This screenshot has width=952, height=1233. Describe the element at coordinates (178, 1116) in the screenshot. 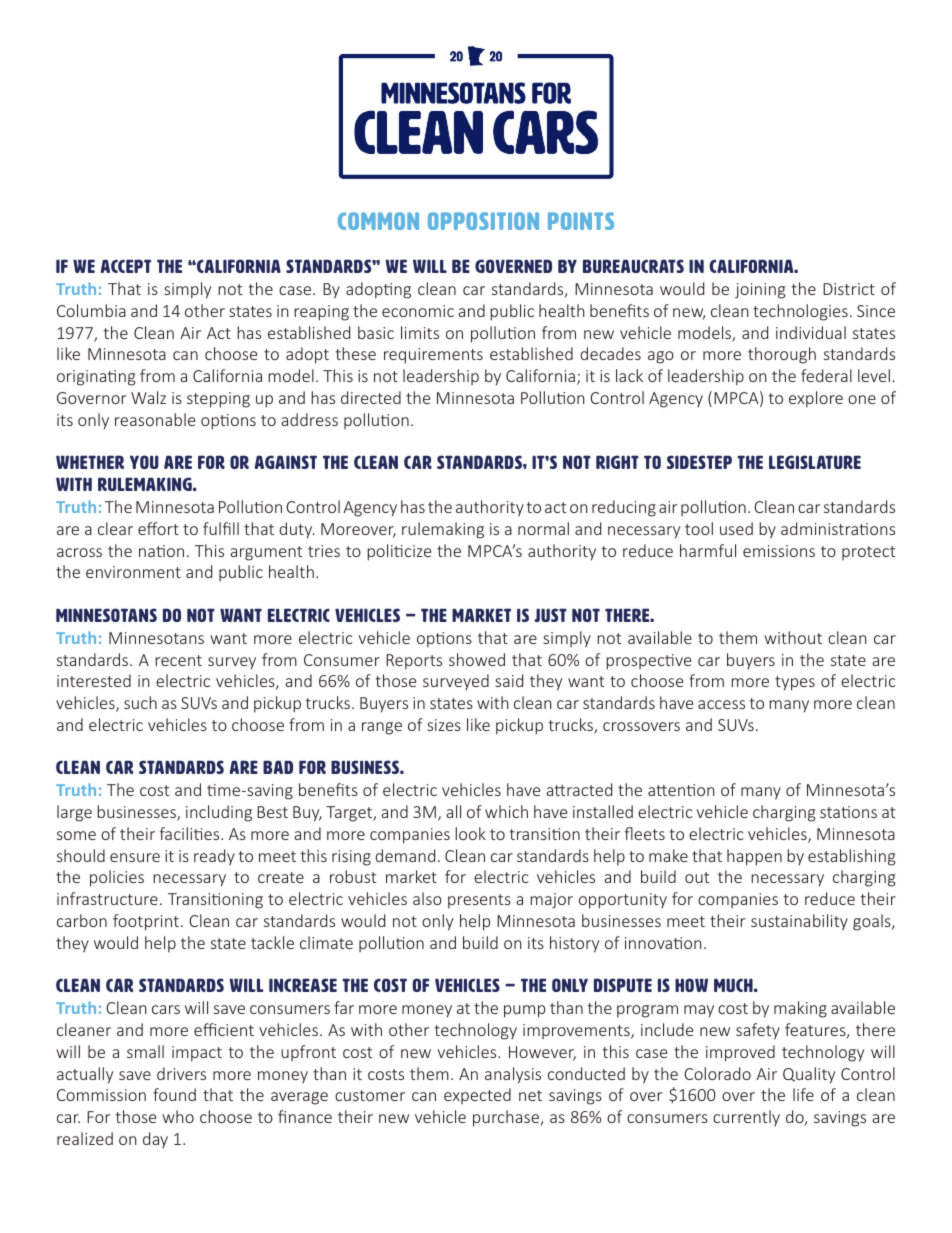

I see `who` at that location.
